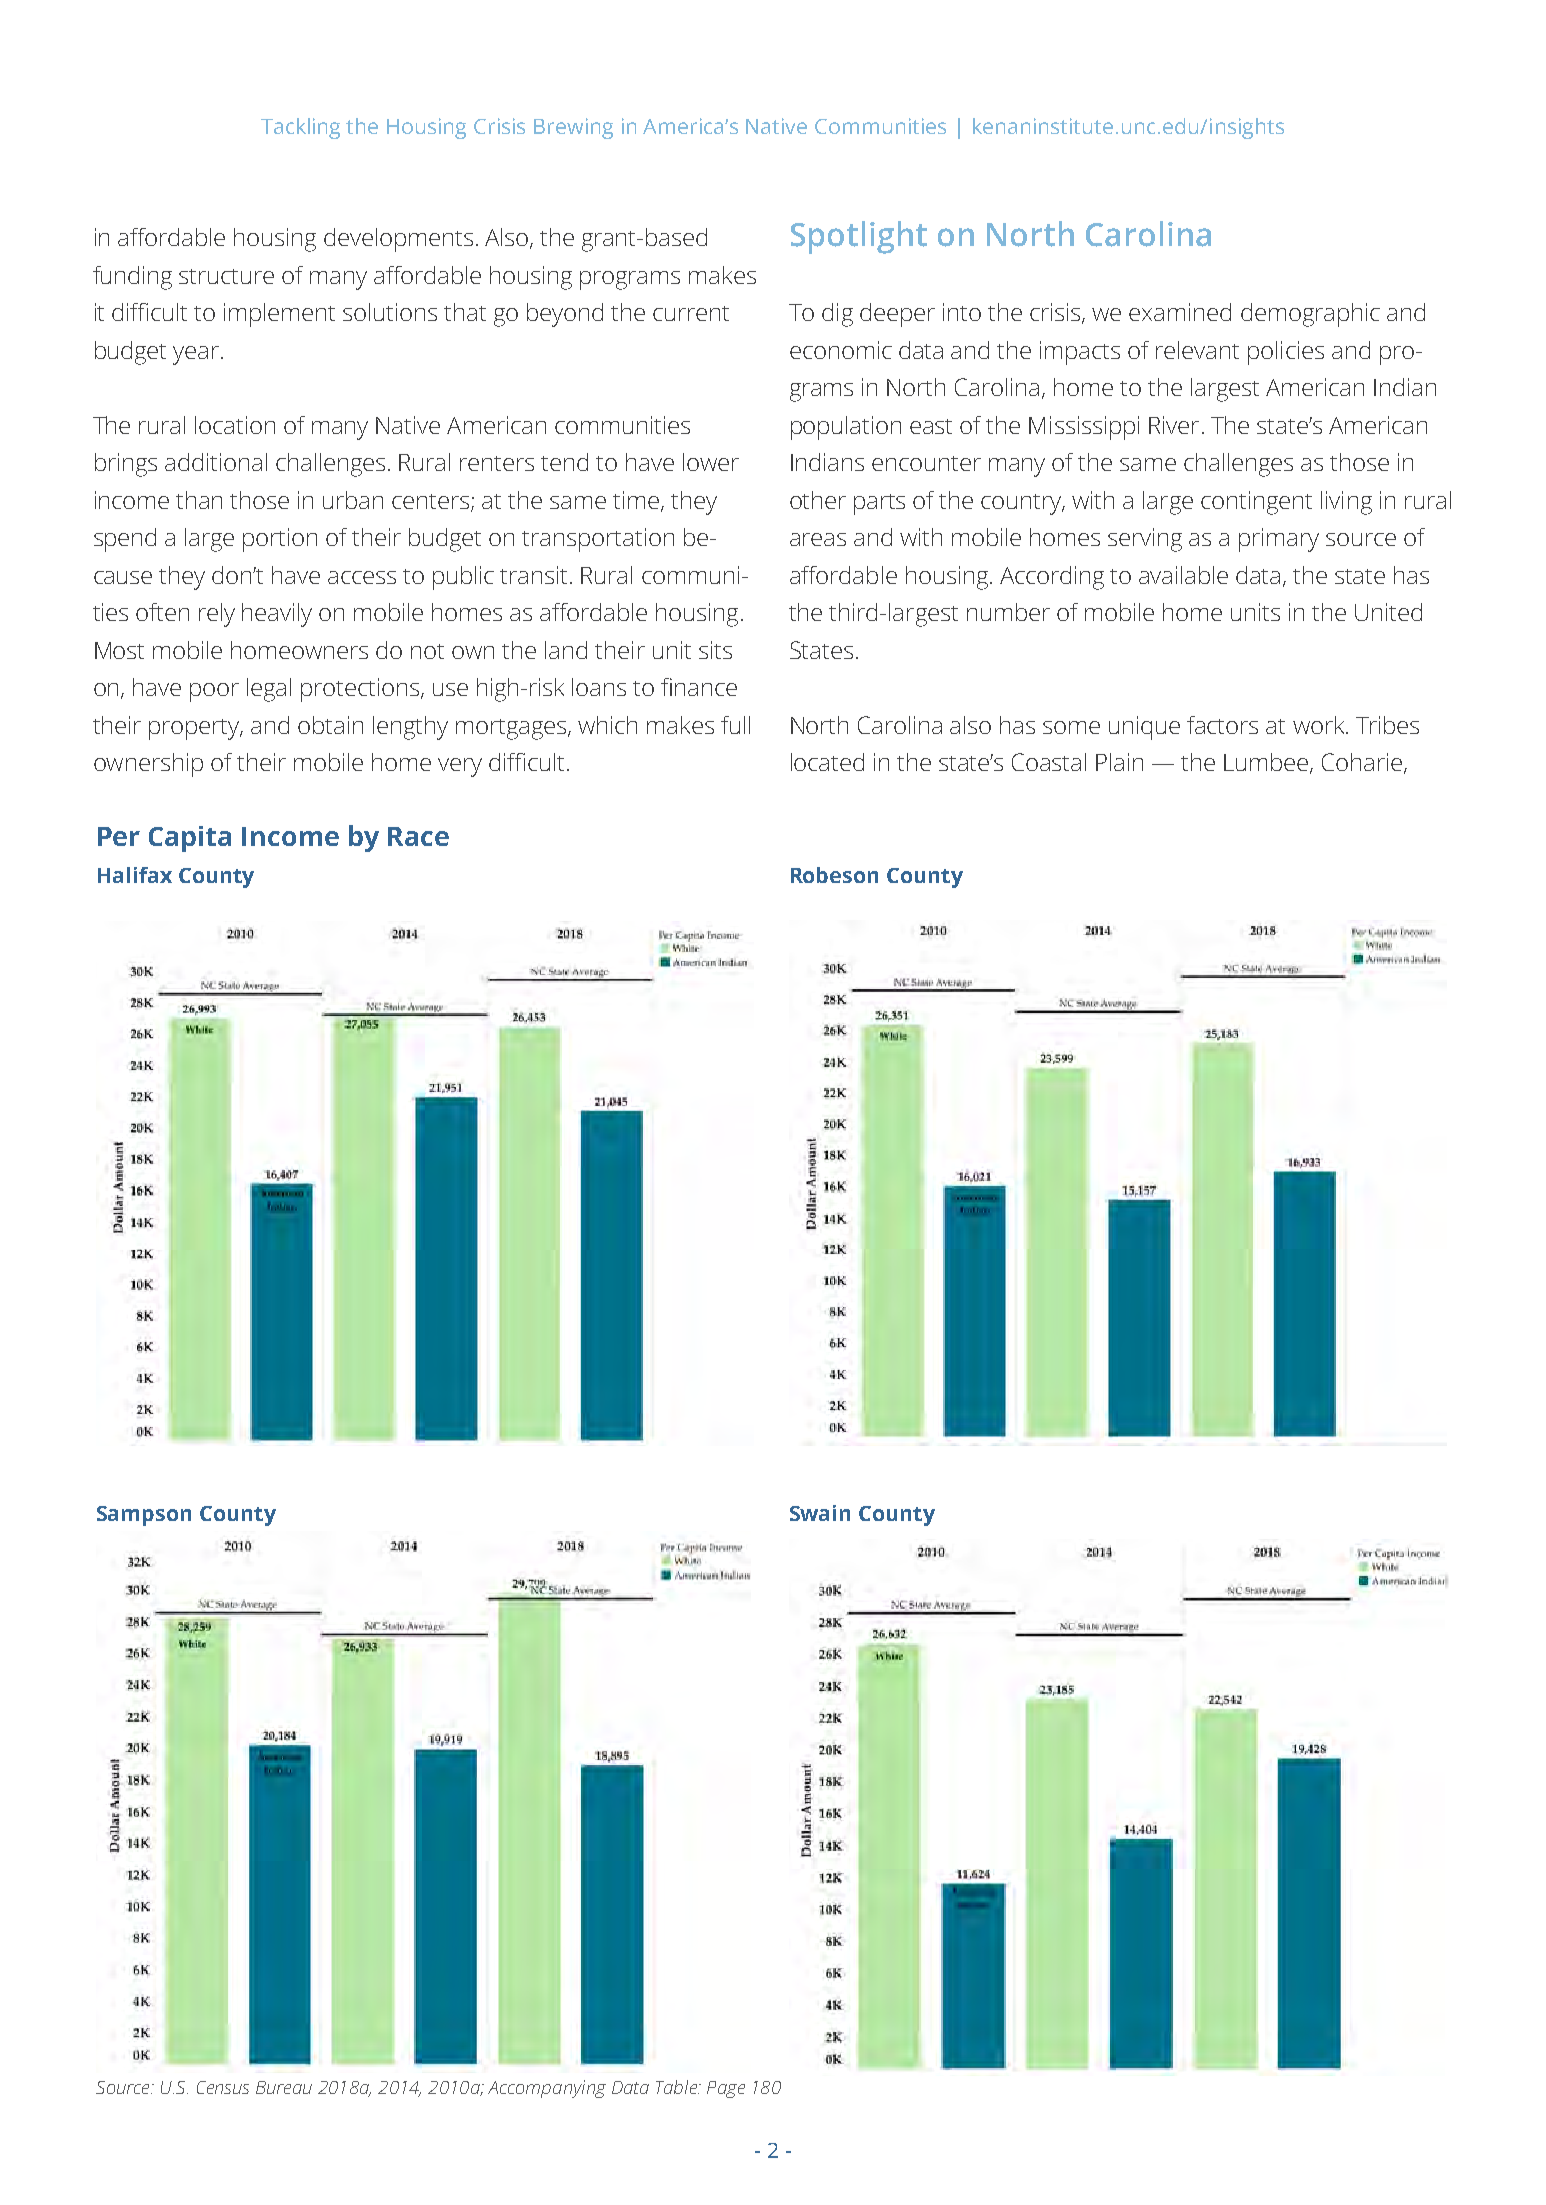 Image resolution: width=1546 pixels, height=2205 pixels. Describe the element at coordinates (859, 237) in the document. I see `Spotlight` at that location.
